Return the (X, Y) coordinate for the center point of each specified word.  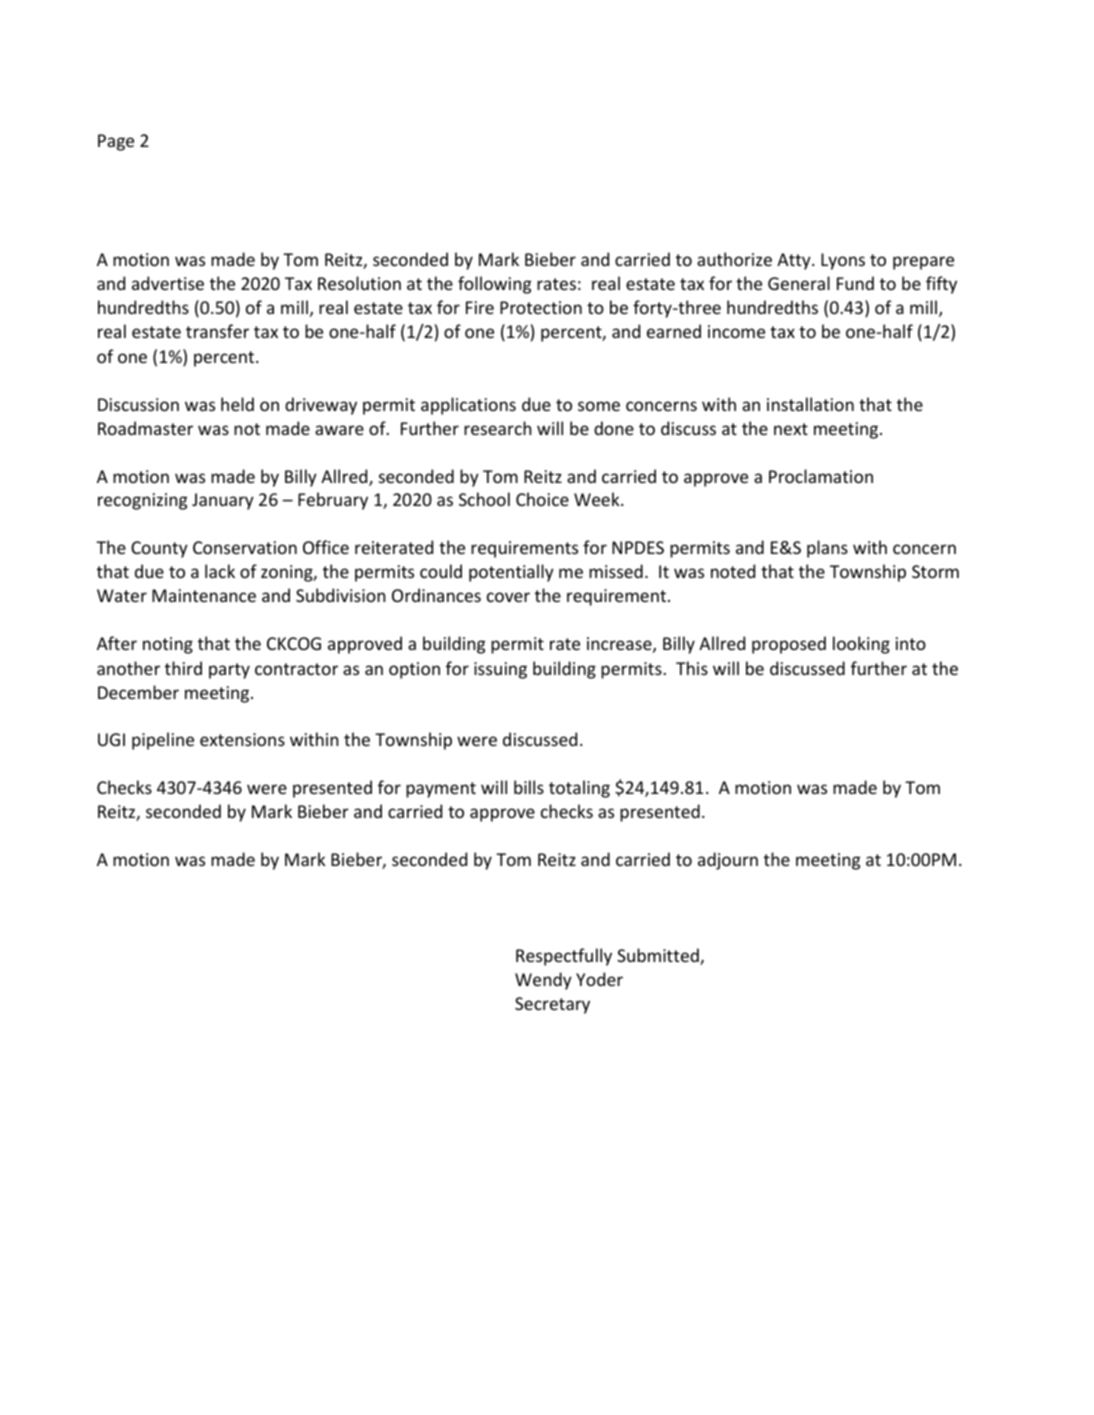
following (494, 285)
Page (116, 142)
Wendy (543, 981)
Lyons (843, 261)
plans (827, 549)
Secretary (552, 1005)
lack (220, 571)
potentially (511, 573)
